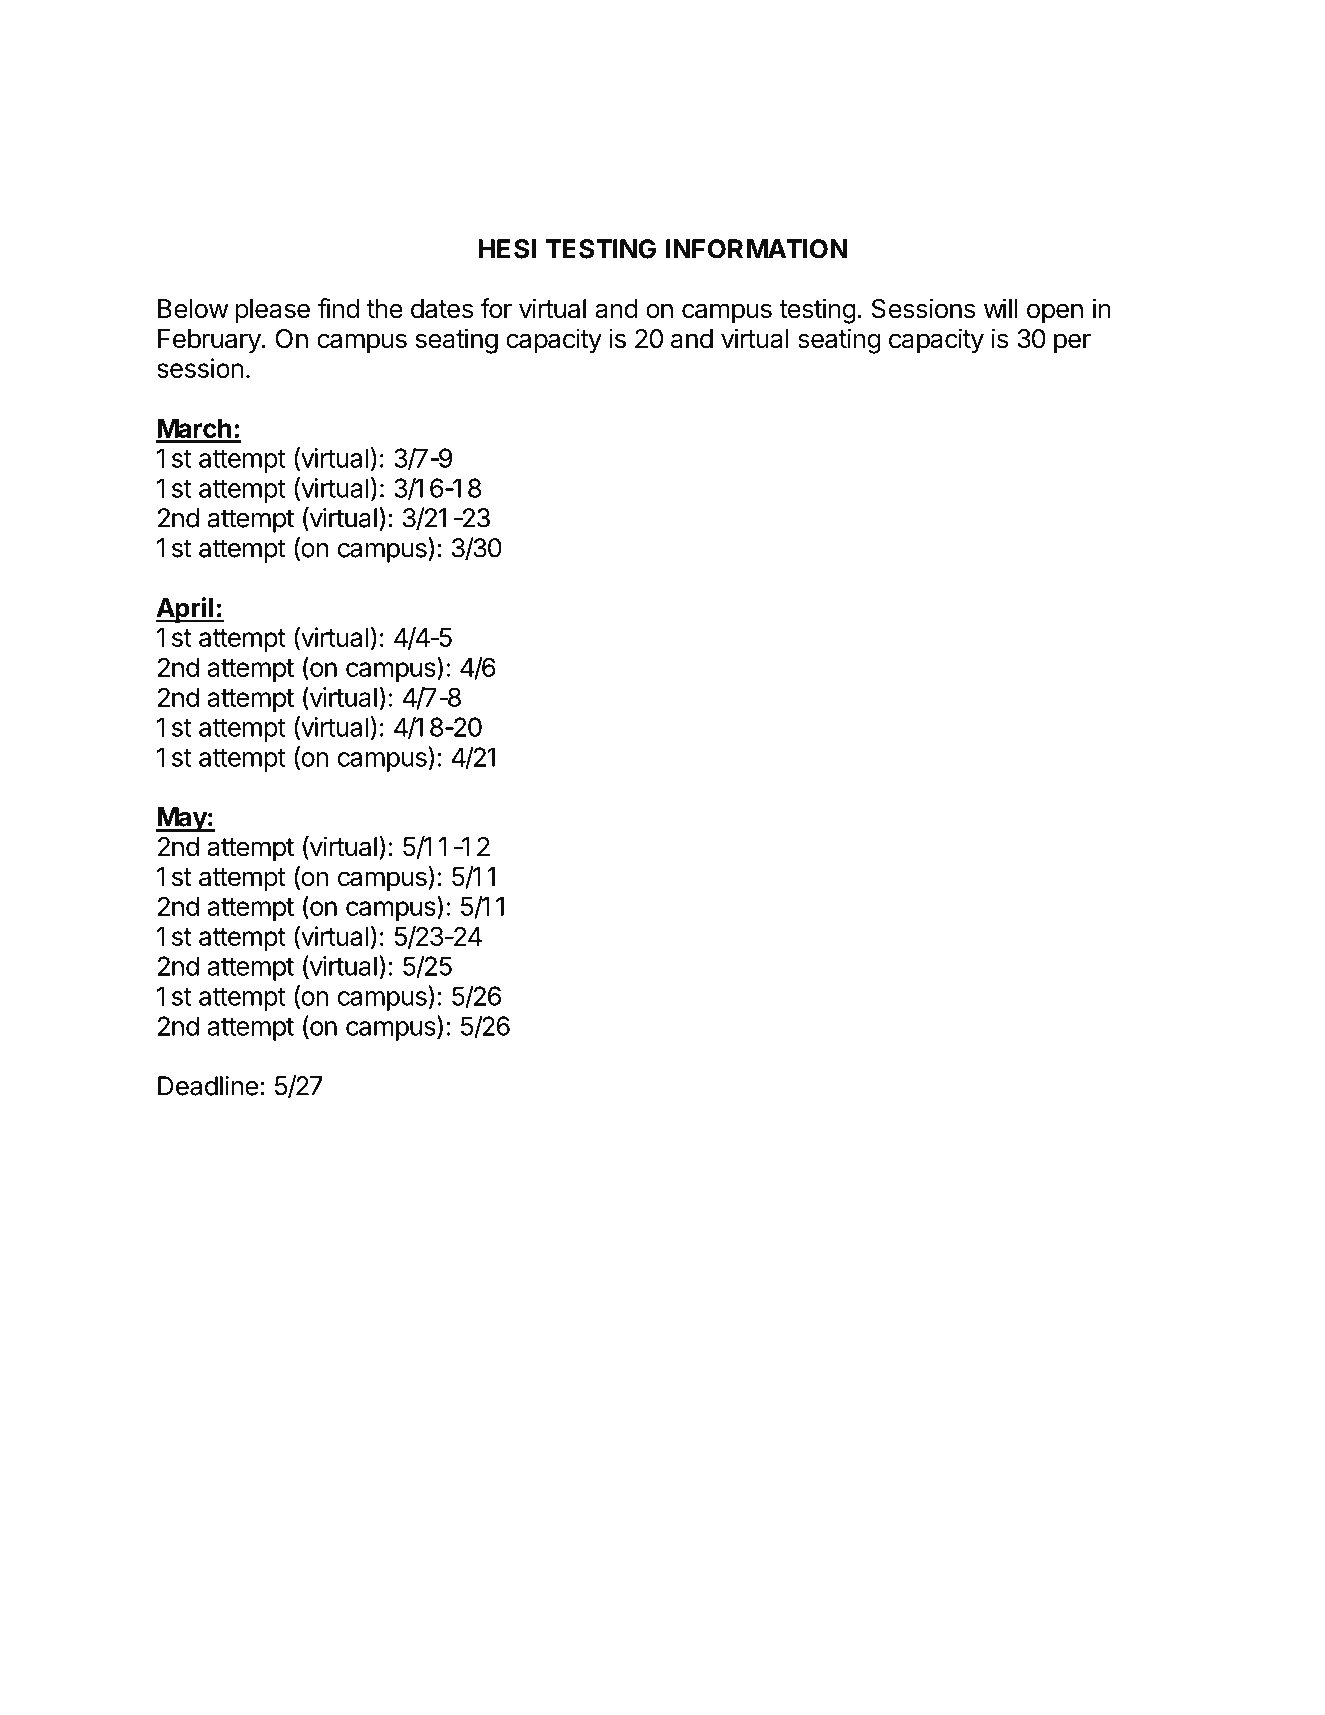  What do you see at coordinates (272, 311) in the document?
I see `please` at bounding box center [272, 311].
